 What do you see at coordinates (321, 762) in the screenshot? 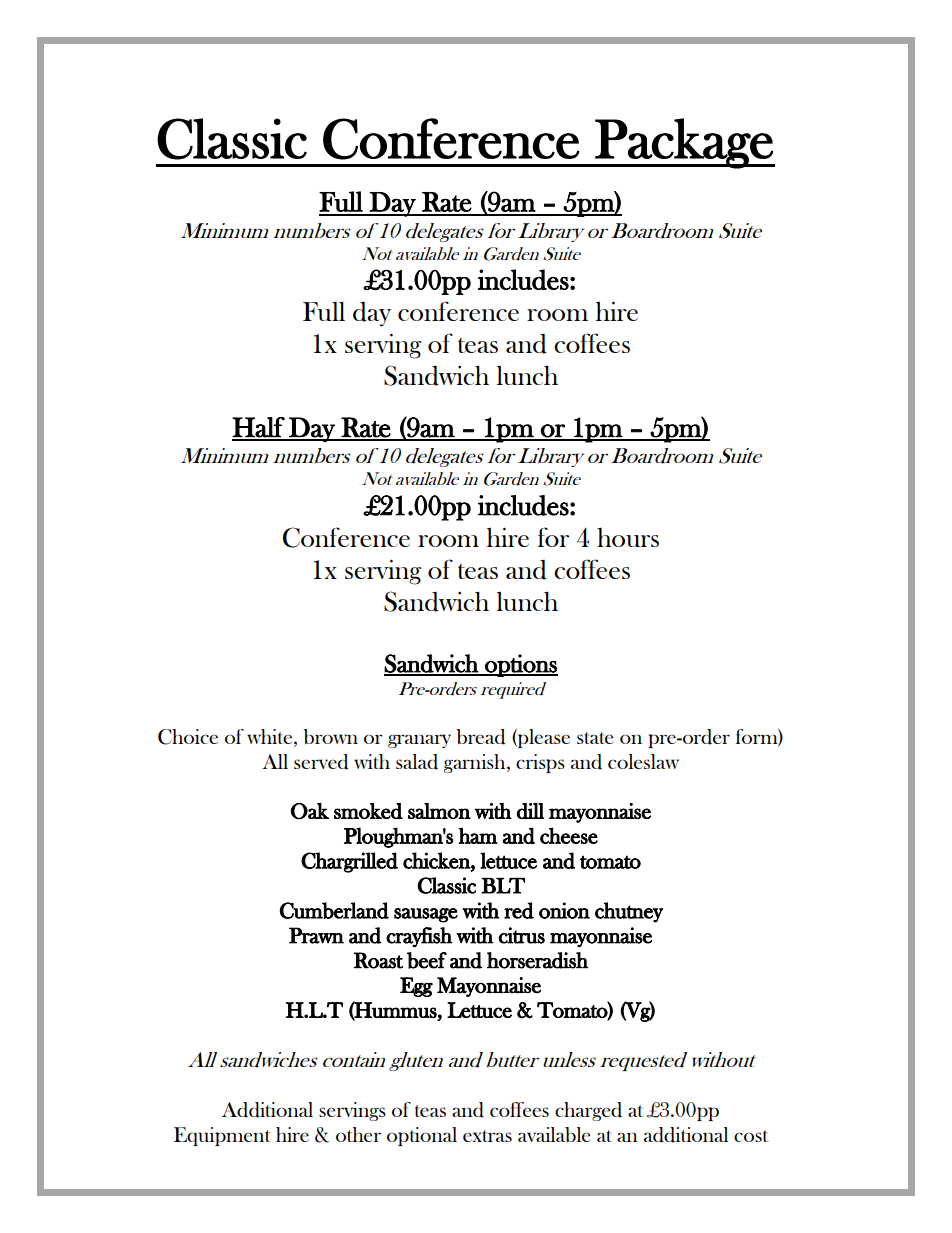
I see `served` at bounding box center [321, 762].
